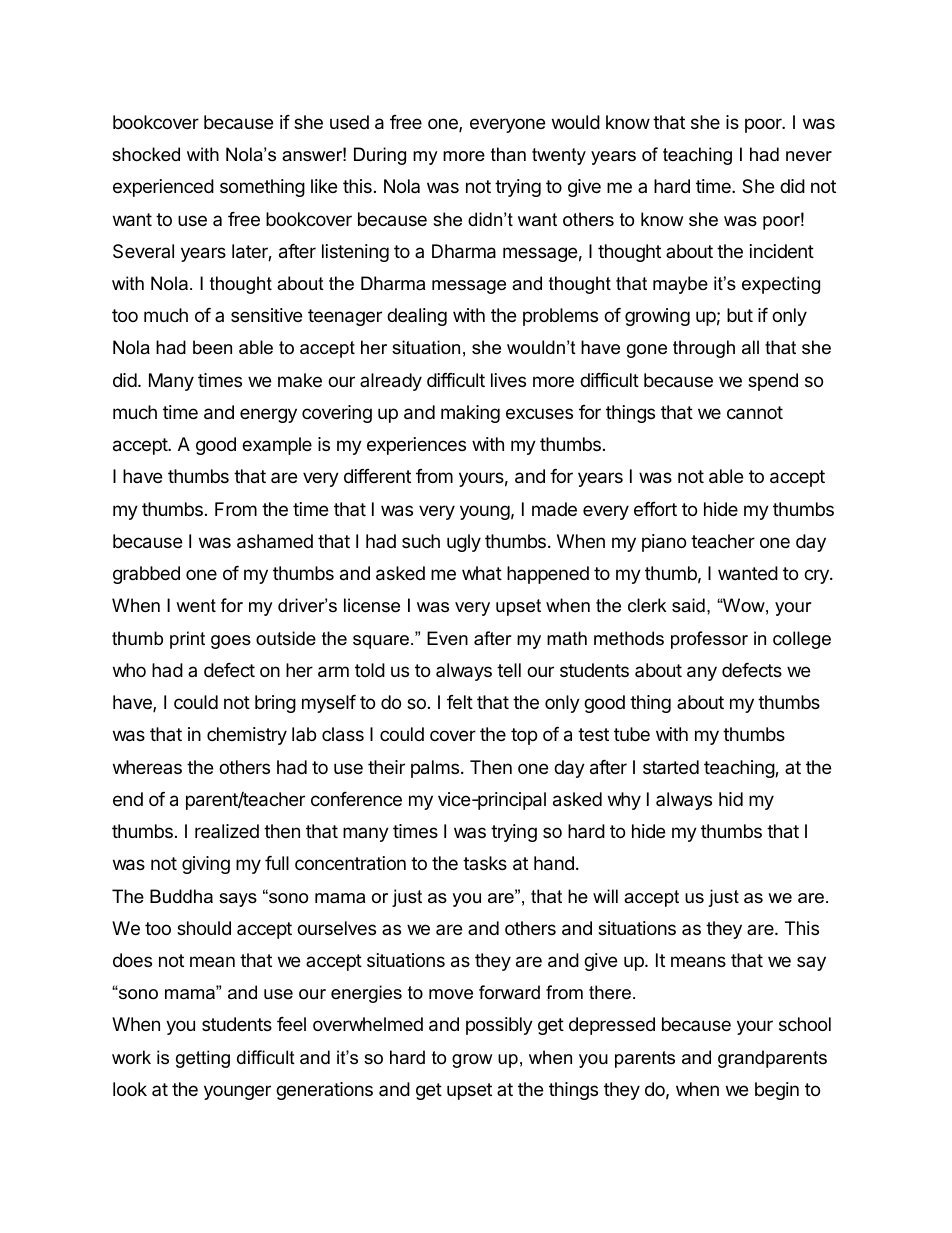  Describe the element at coordinates (203, 1059) in the screenshot. I see `getting` at that location.
